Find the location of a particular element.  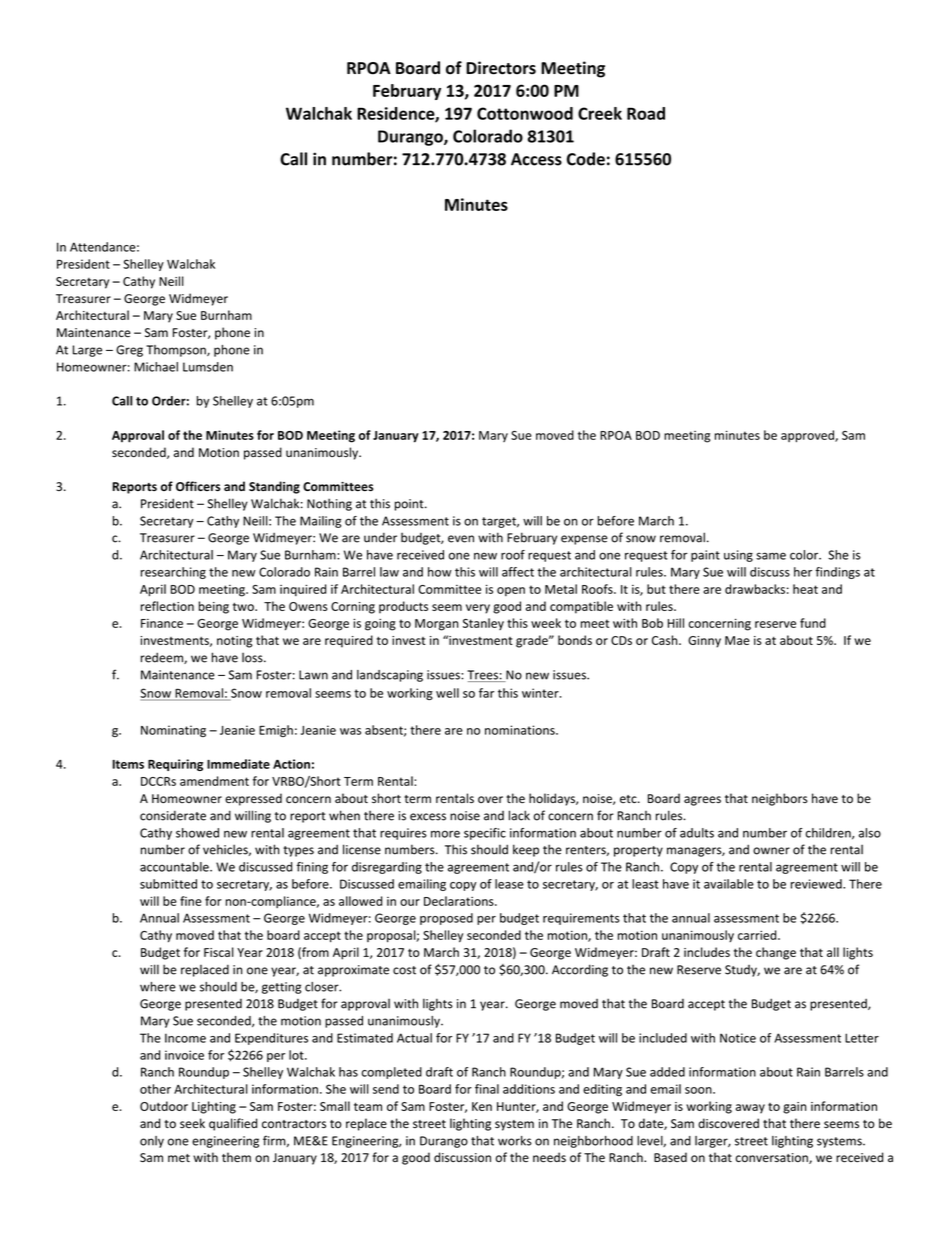

qualified is located at coordinates (233, 1124).
